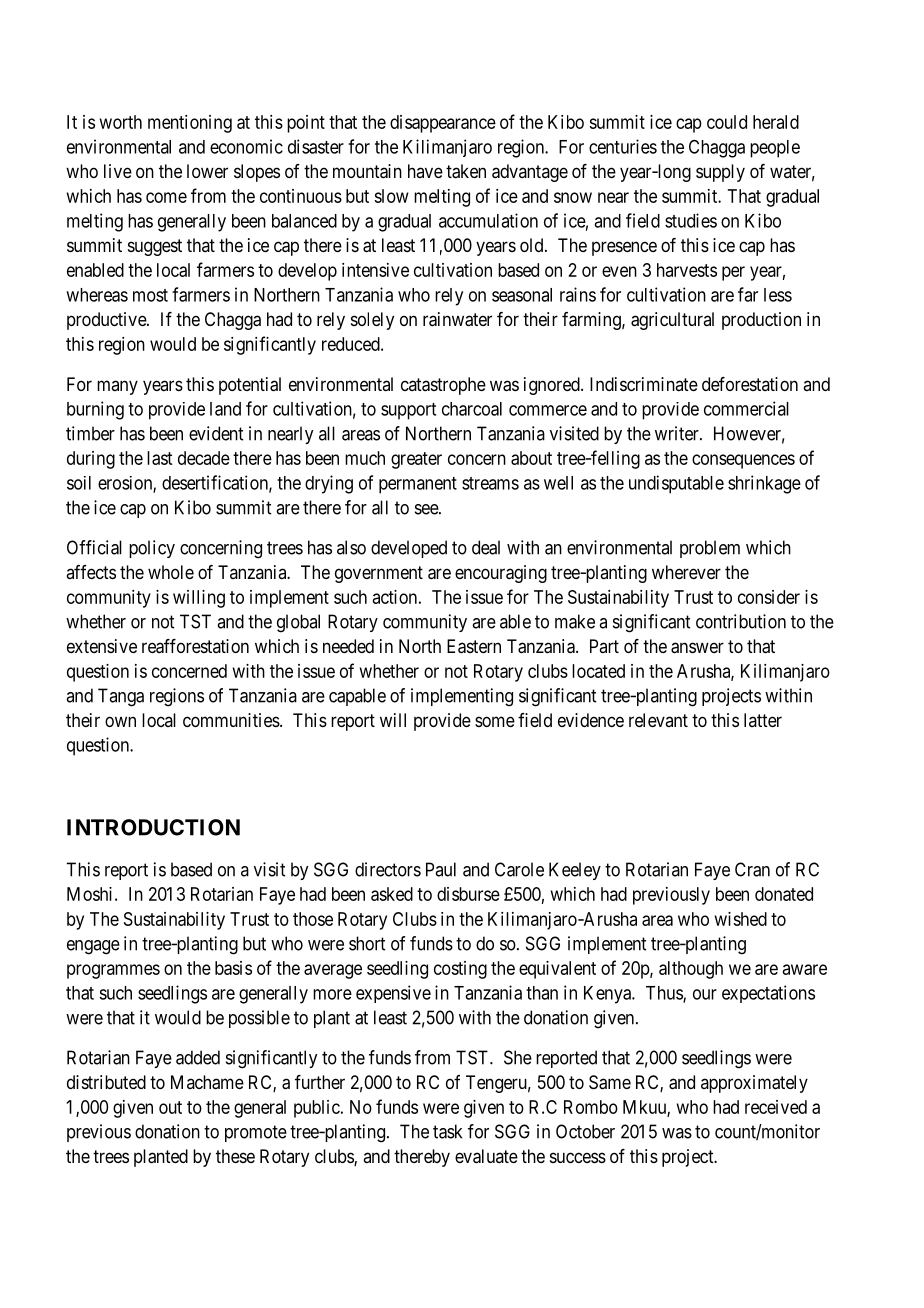 The image size is (924, 1308). What do you see at coordinates (93, 947) in the page?
I see `engage` at bounding box center [93, 947].
